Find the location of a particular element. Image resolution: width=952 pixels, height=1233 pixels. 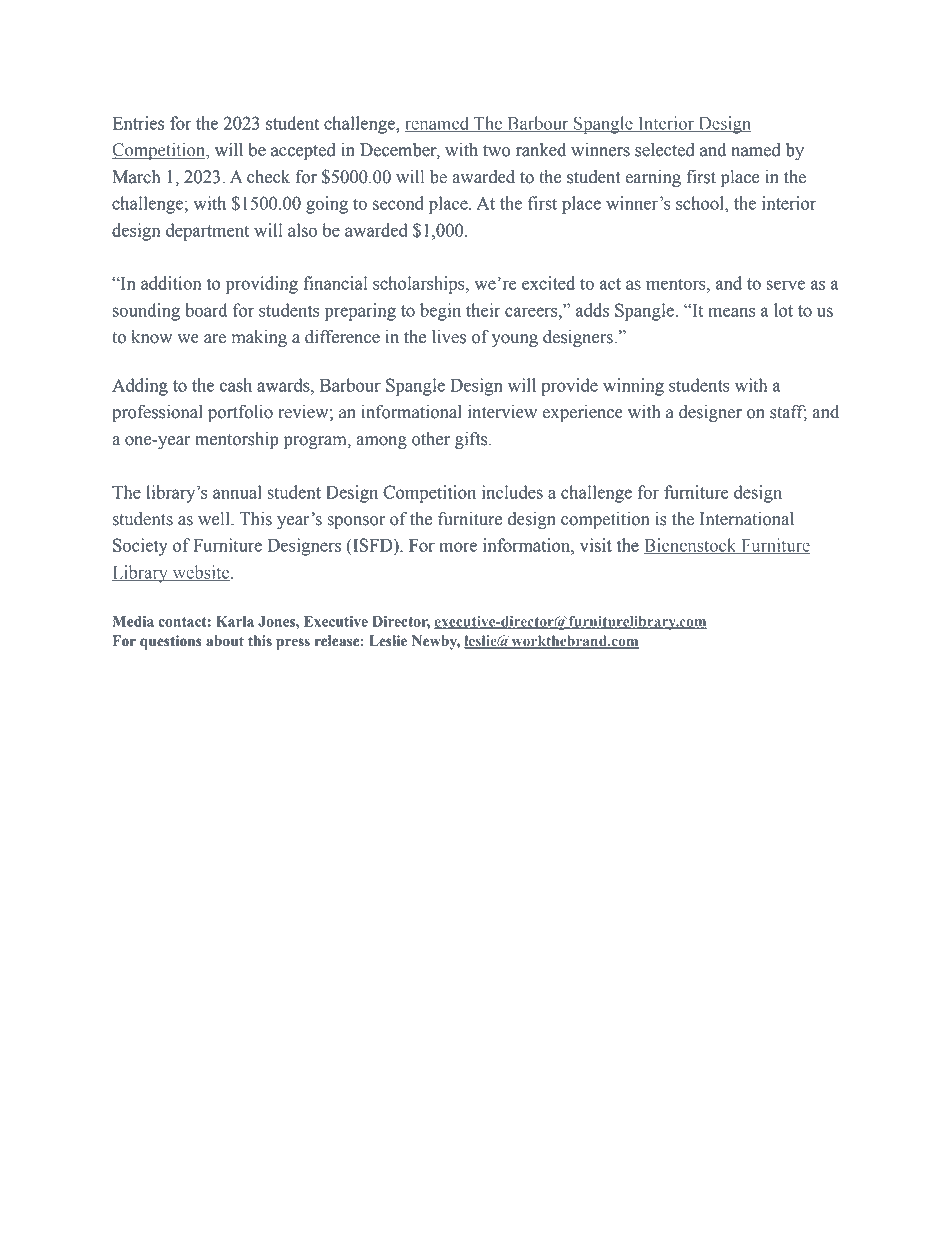

board is located at coordinates (206, 310).
